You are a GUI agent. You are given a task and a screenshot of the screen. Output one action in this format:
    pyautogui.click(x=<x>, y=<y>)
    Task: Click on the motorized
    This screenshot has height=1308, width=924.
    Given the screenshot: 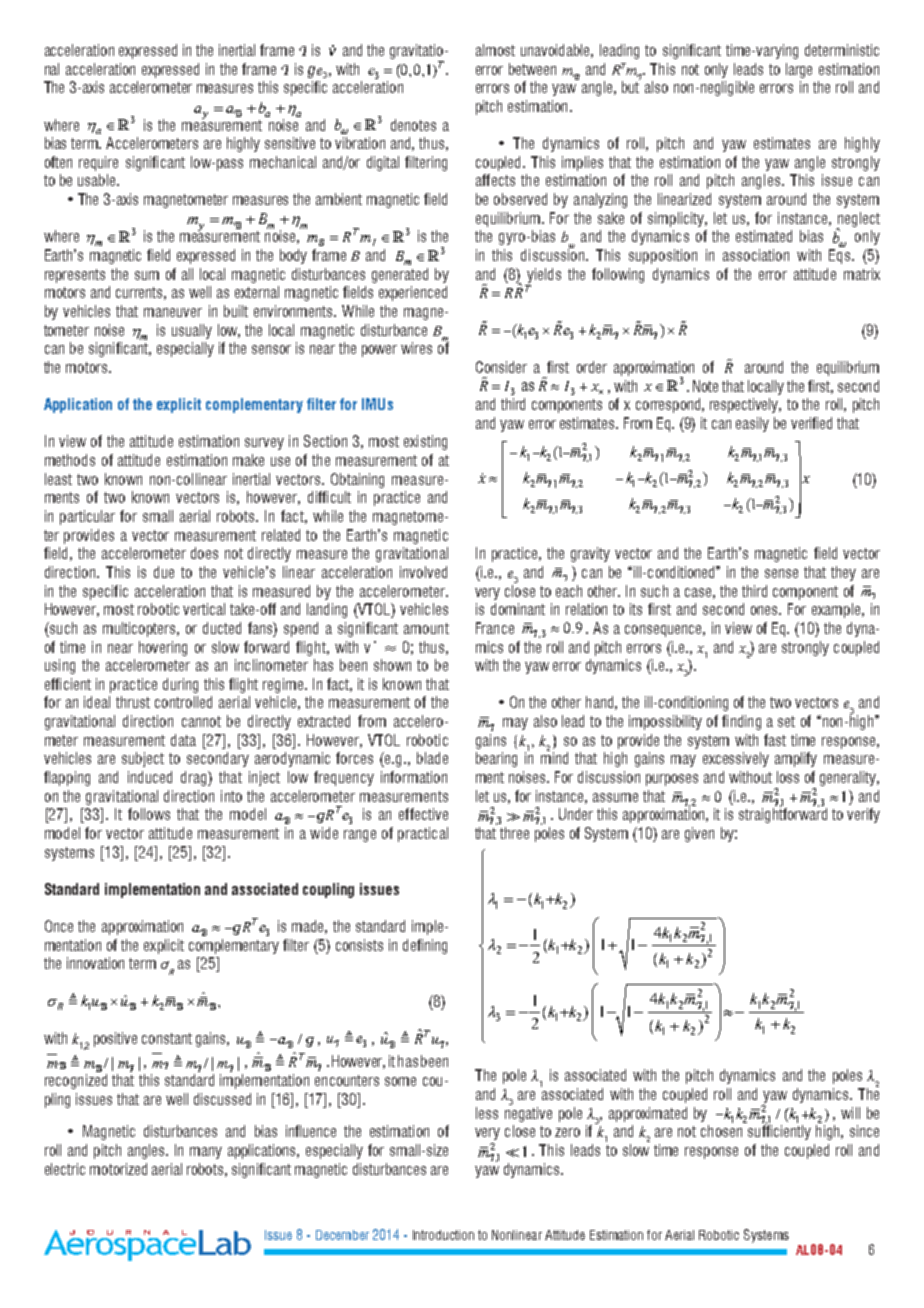 What is the action you would take?
    pyautogui.click(x=118, y=1169)
